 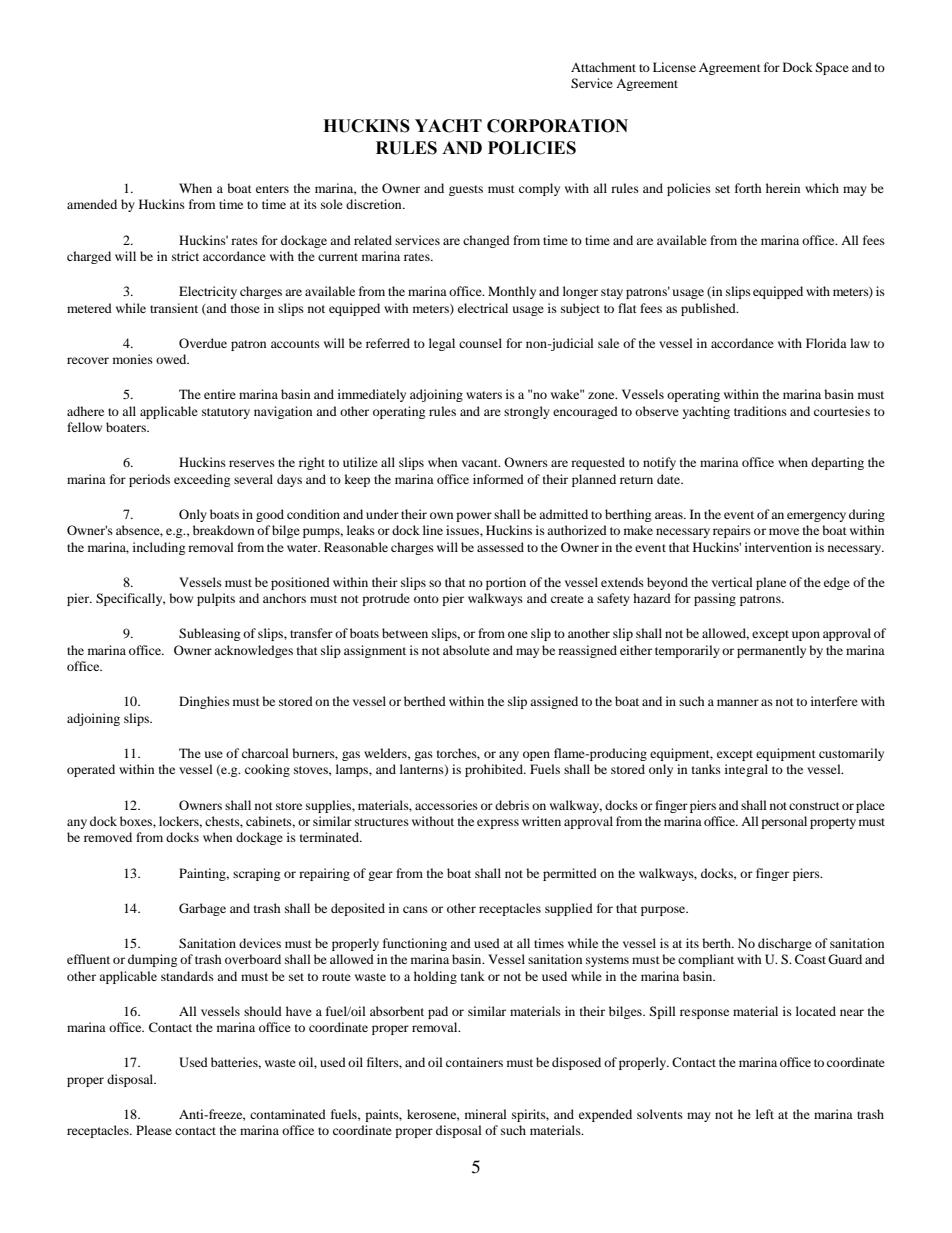 What do you see at coordinates (181, 598) in the screenshot?
I see `bow` at bounding box center [181, 598].
